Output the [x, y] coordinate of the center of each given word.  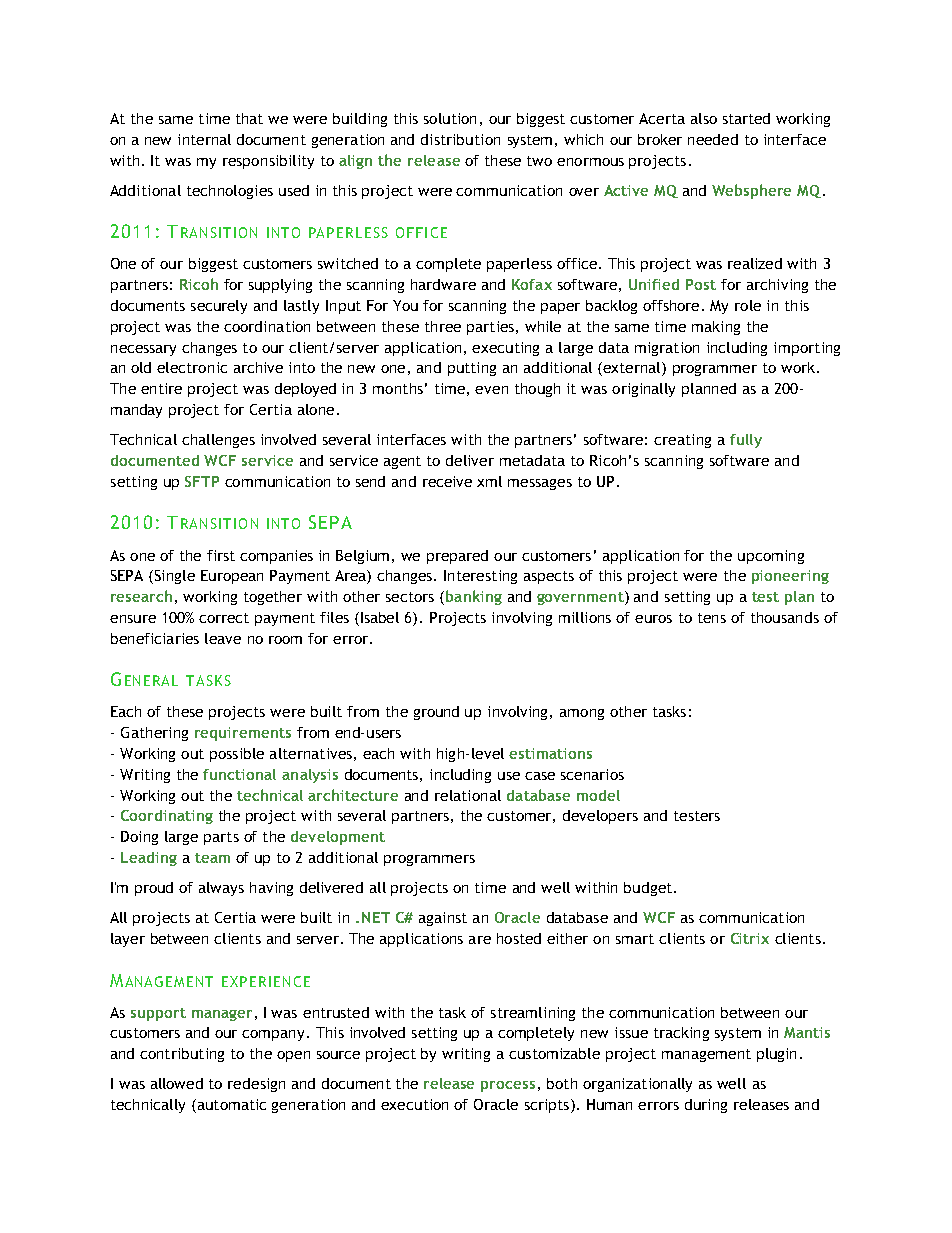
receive [447, 481]
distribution [460, 139]
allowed [177, 1083]
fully [746, 441]
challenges [218, 441]
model [598, 795]
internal [204, 139]
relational [468, 795]
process [508, 1086]
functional [239, 774]
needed [713, 139]
